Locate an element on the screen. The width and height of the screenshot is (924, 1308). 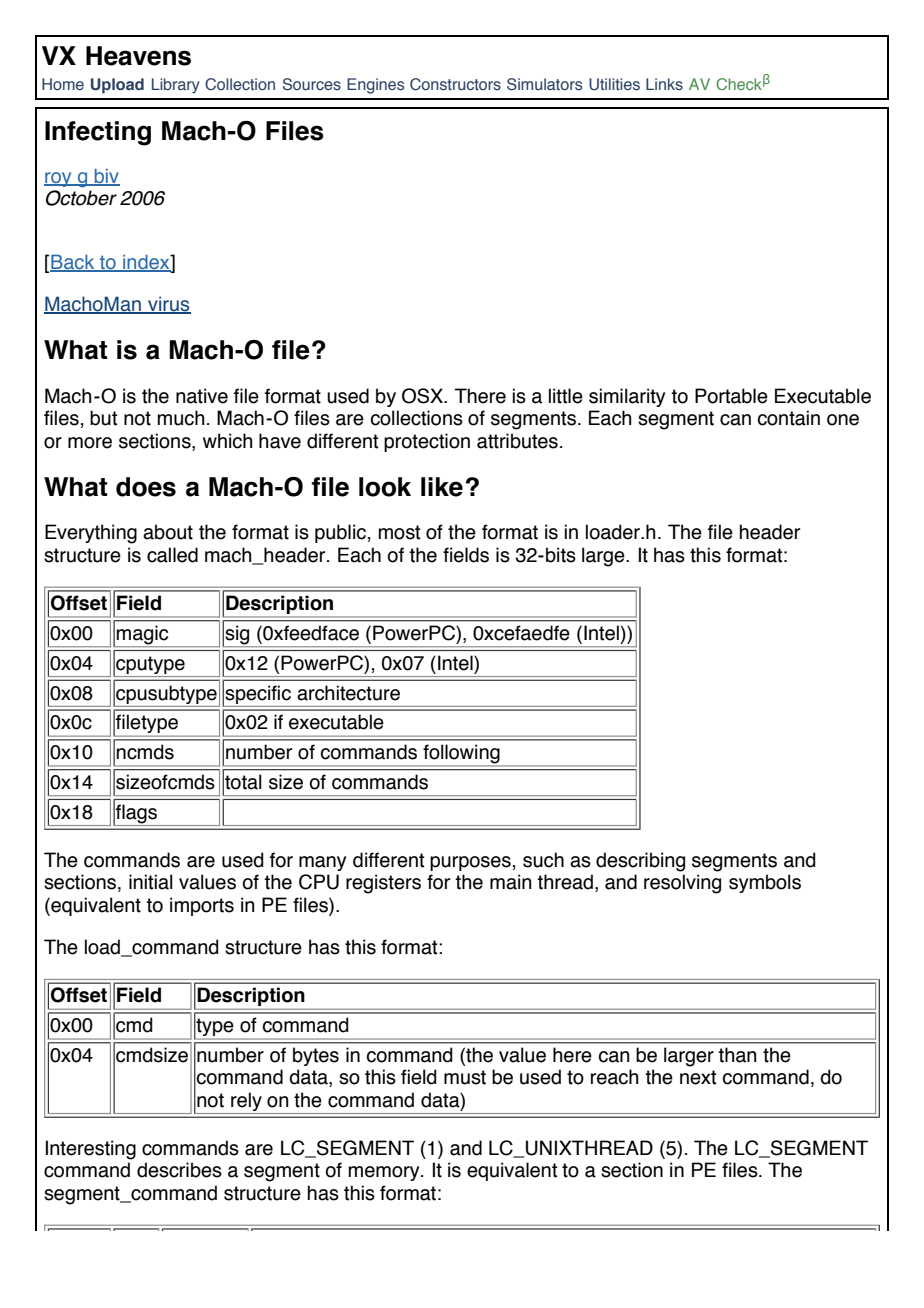
Constructors is located at coordinates (455, 84).
